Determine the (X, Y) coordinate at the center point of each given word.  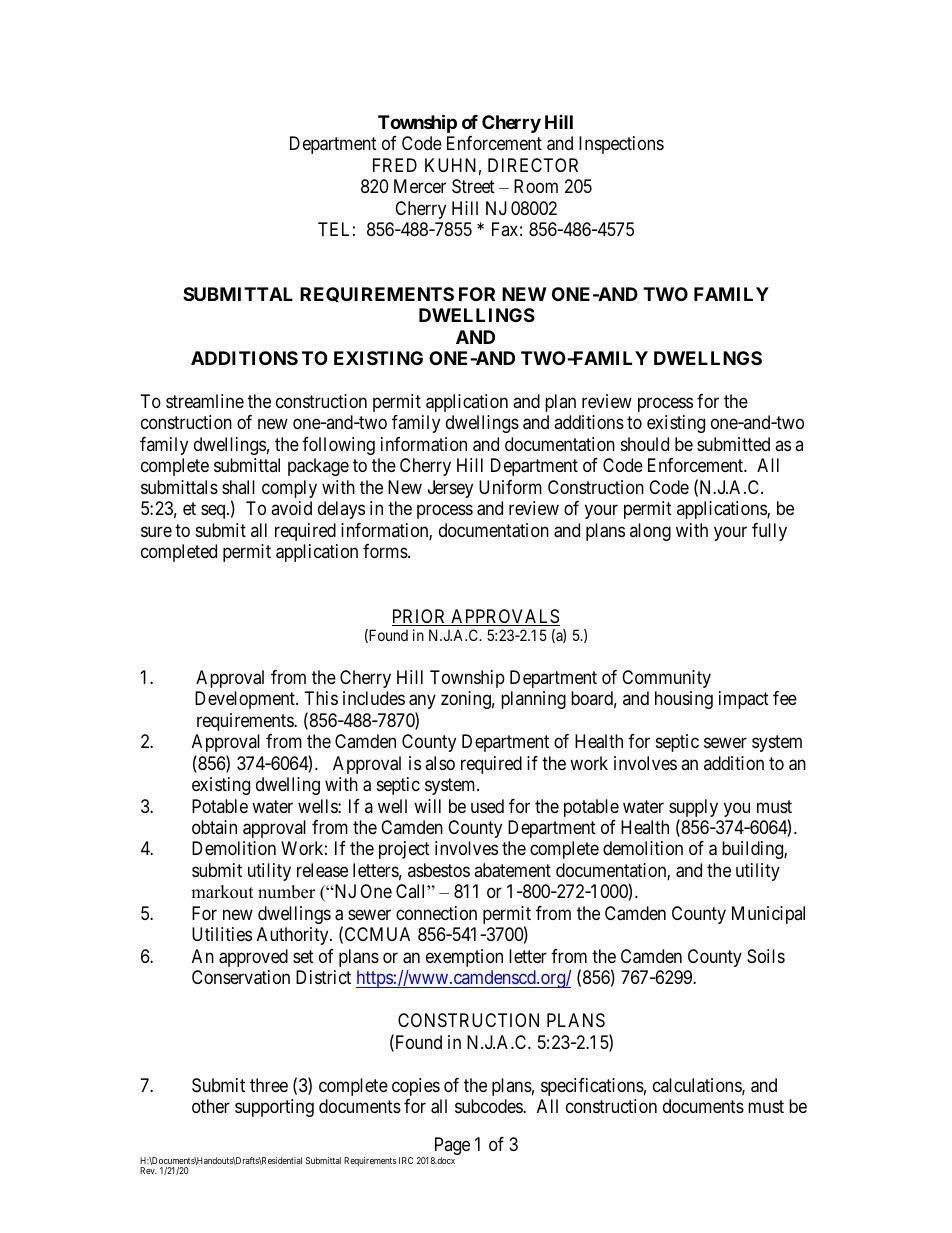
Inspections (621, 145)
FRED (395, 165)
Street (473, 186)
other (211, 1106)
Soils (766, 956)
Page (451, 1147)
